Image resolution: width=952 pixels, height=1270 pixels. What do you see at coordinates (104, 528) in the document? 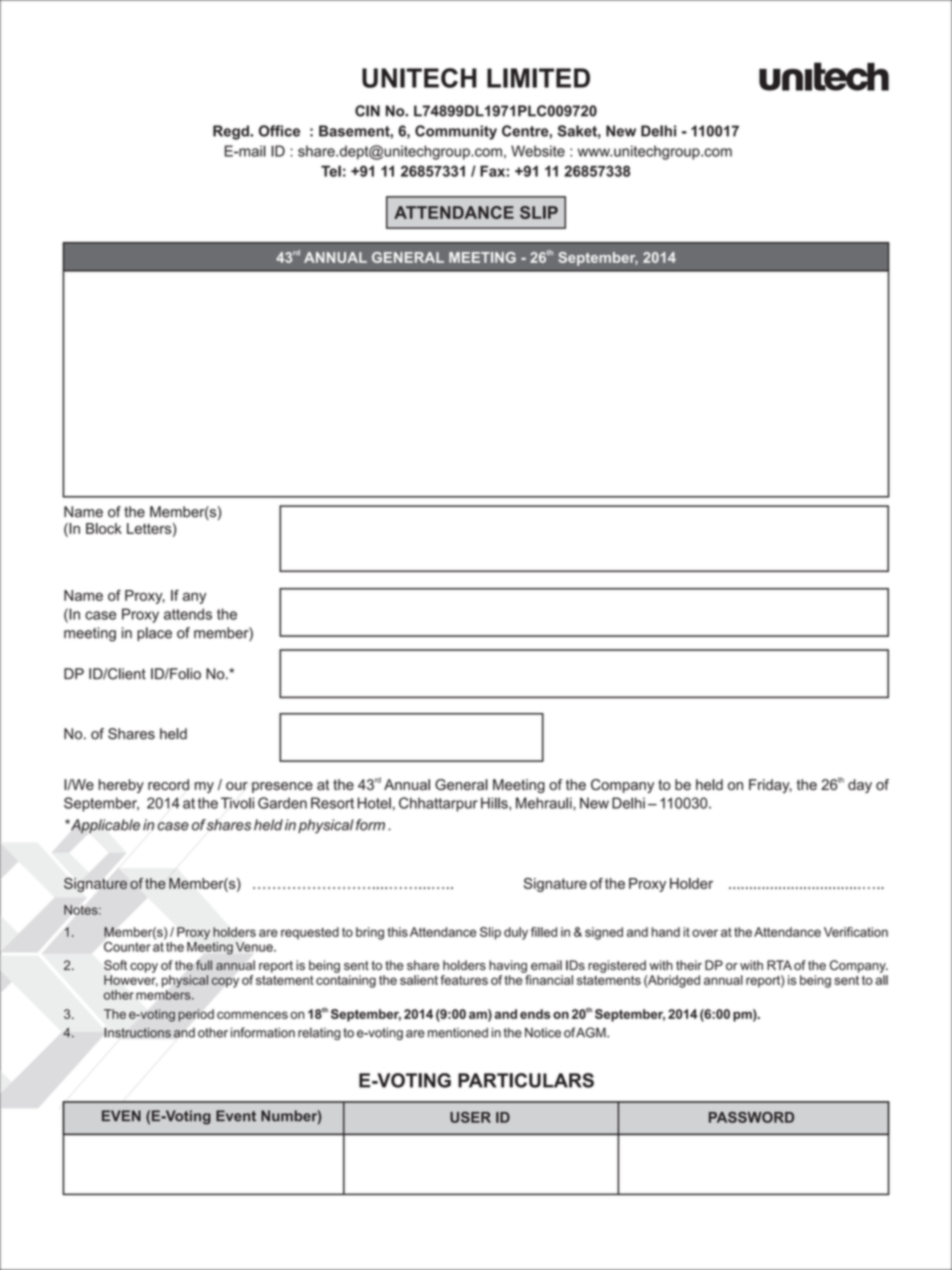
I see `Block` at bounding box center [104, 528].
